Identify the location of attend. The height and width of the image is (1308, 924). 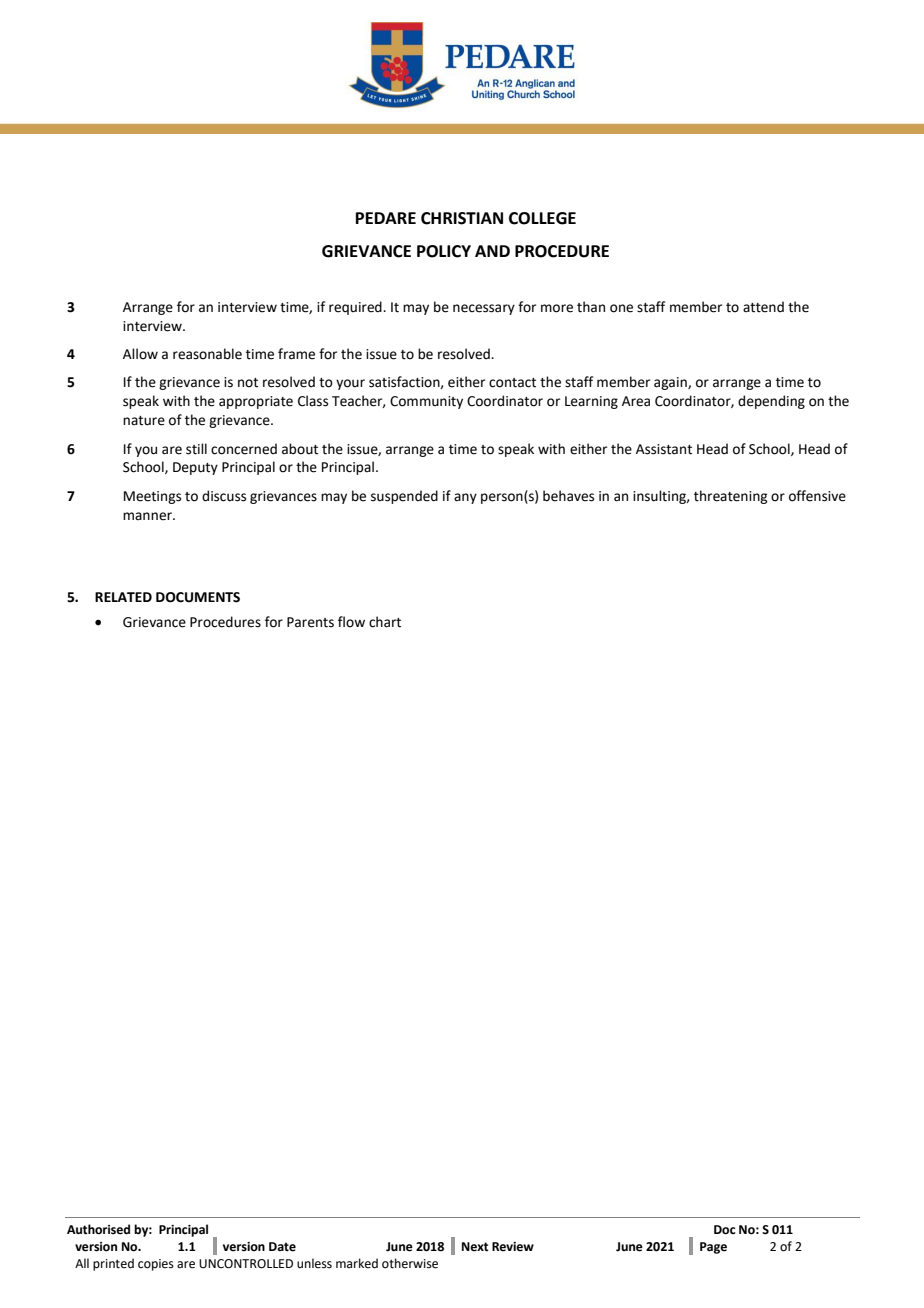
(763, 307).
